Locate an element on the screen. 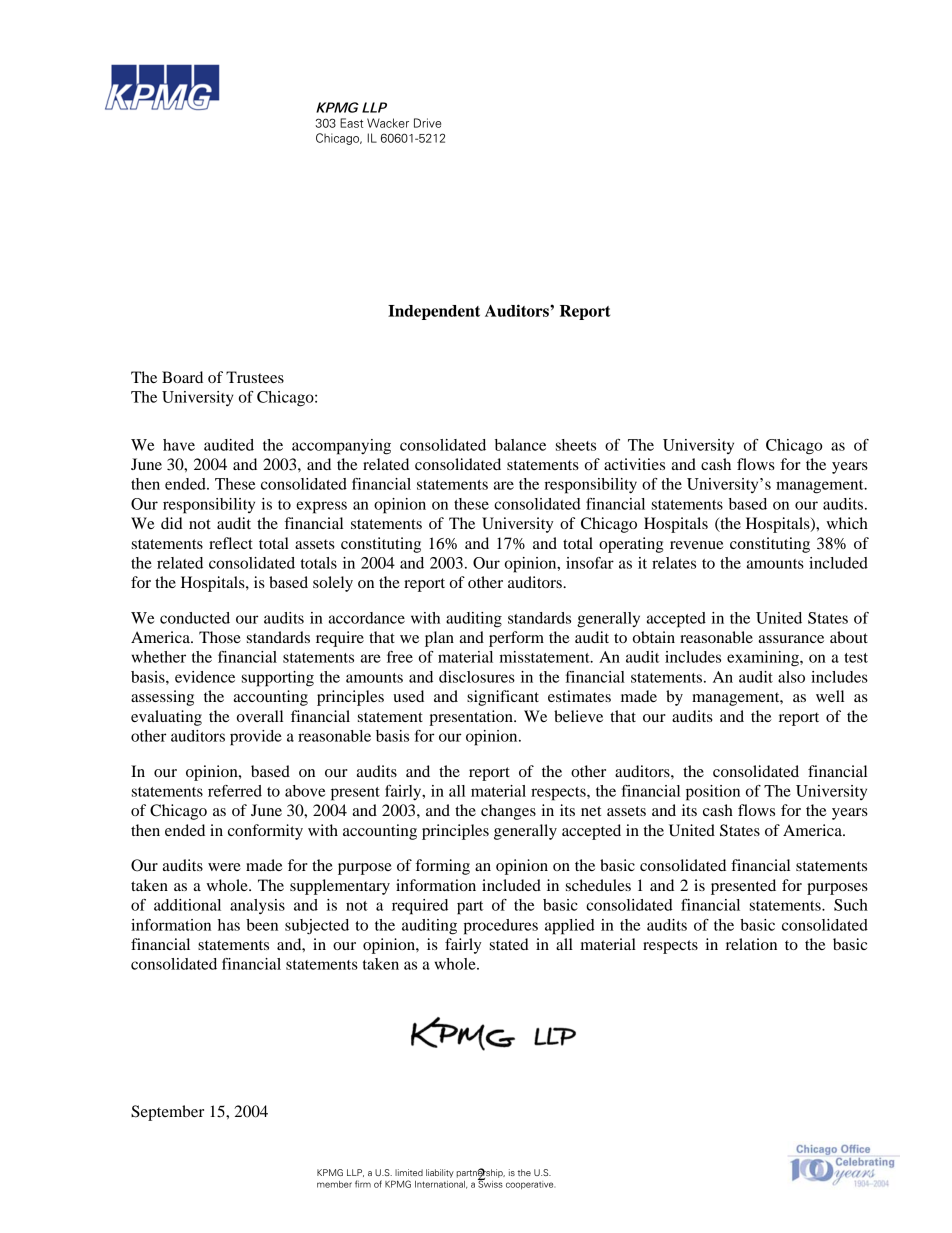 The width and height of the screenshot is (952, 1233). balance is located at coordinates (520, 445).
